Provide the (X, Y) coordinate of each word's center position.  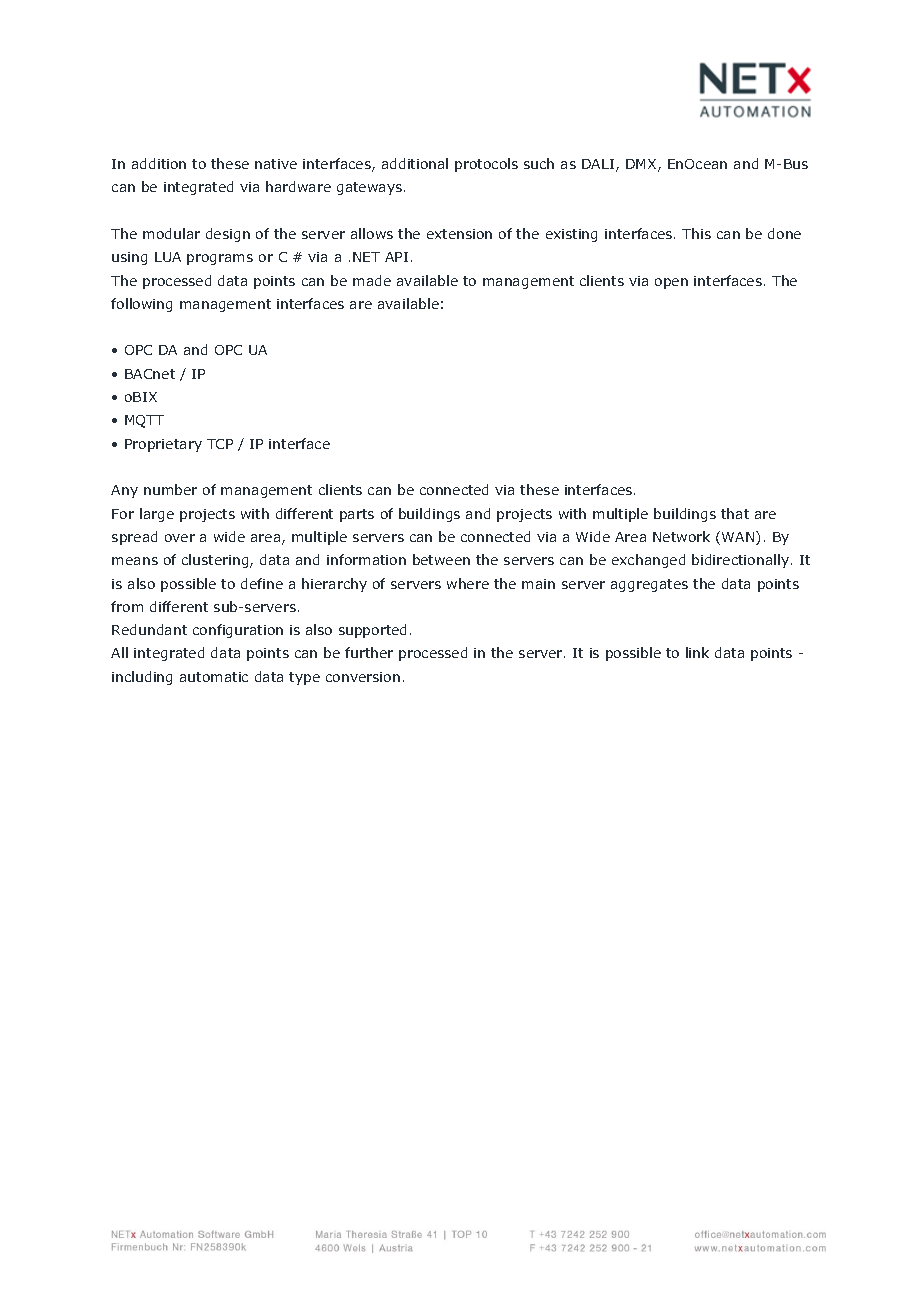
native (276, 164)
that (735, 513)
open (671, 283)
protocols (486, 165)
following (141, 305)
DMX (642, 165)
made (372, 280)
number (170, 489)
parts (357, 515)
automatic (214, 677)
